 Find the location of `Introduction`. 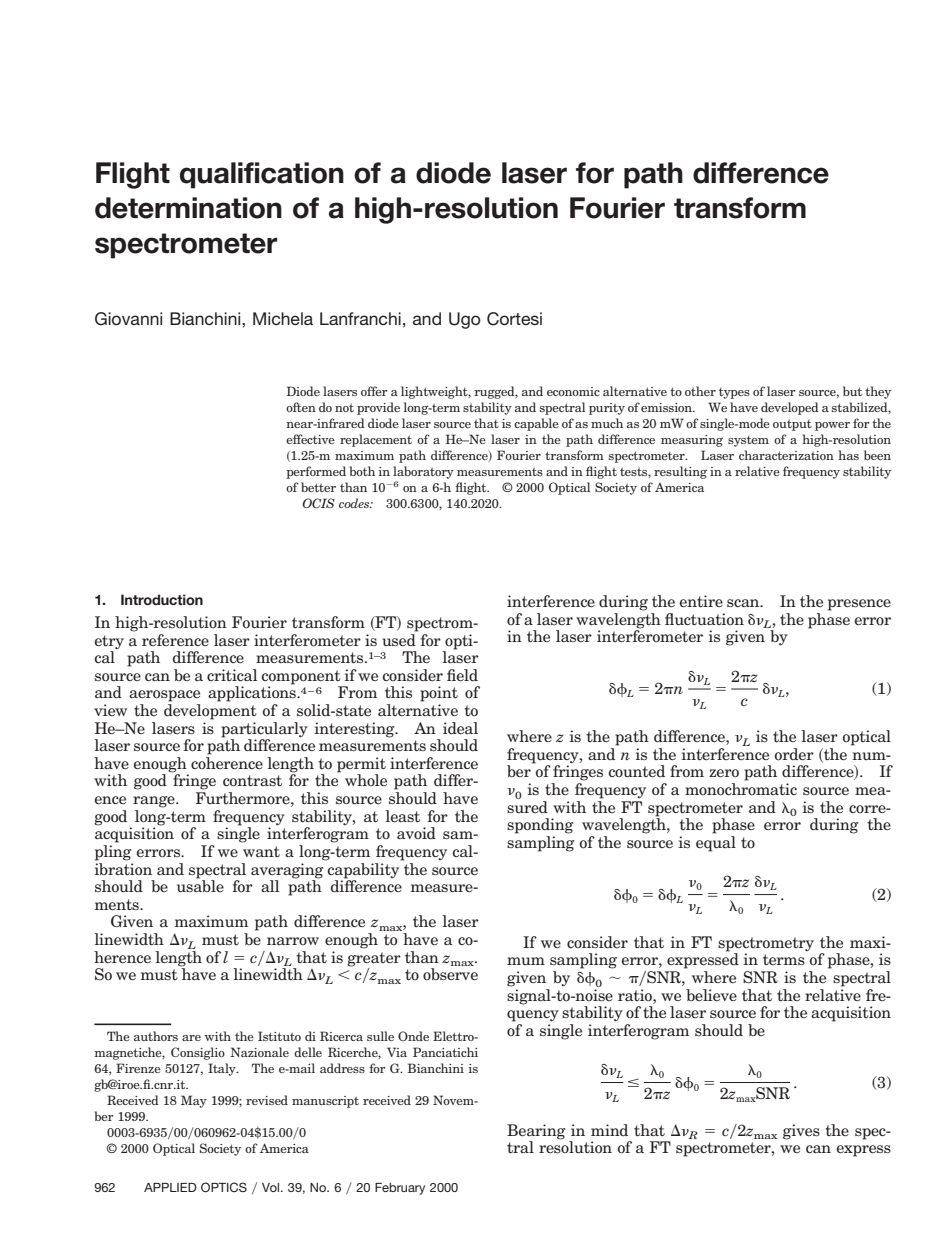

Introduction is located at coordinates (162, 599).
